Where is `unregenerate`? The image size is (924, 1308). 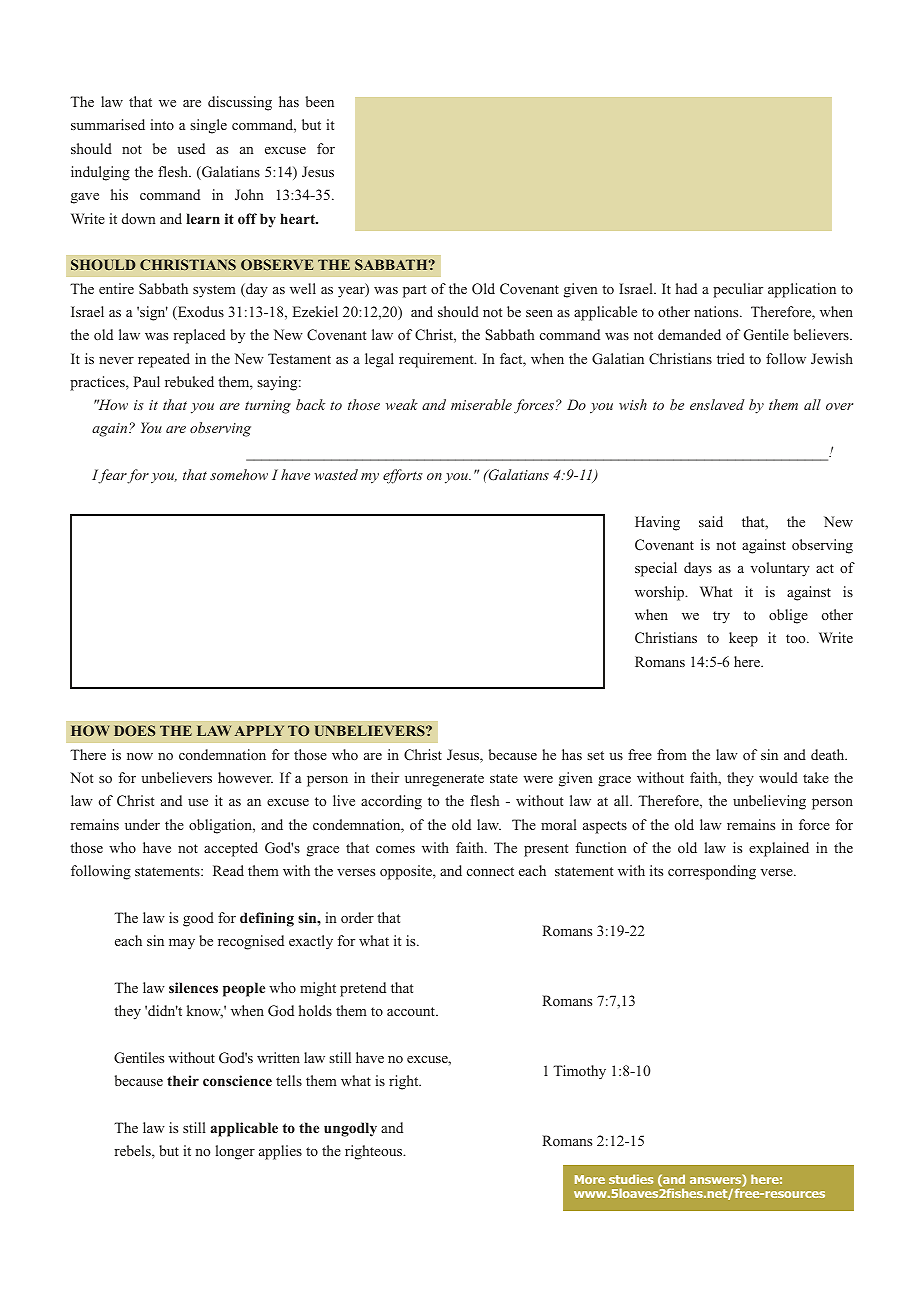
unregenerate is located at coordinates (444, 780).
